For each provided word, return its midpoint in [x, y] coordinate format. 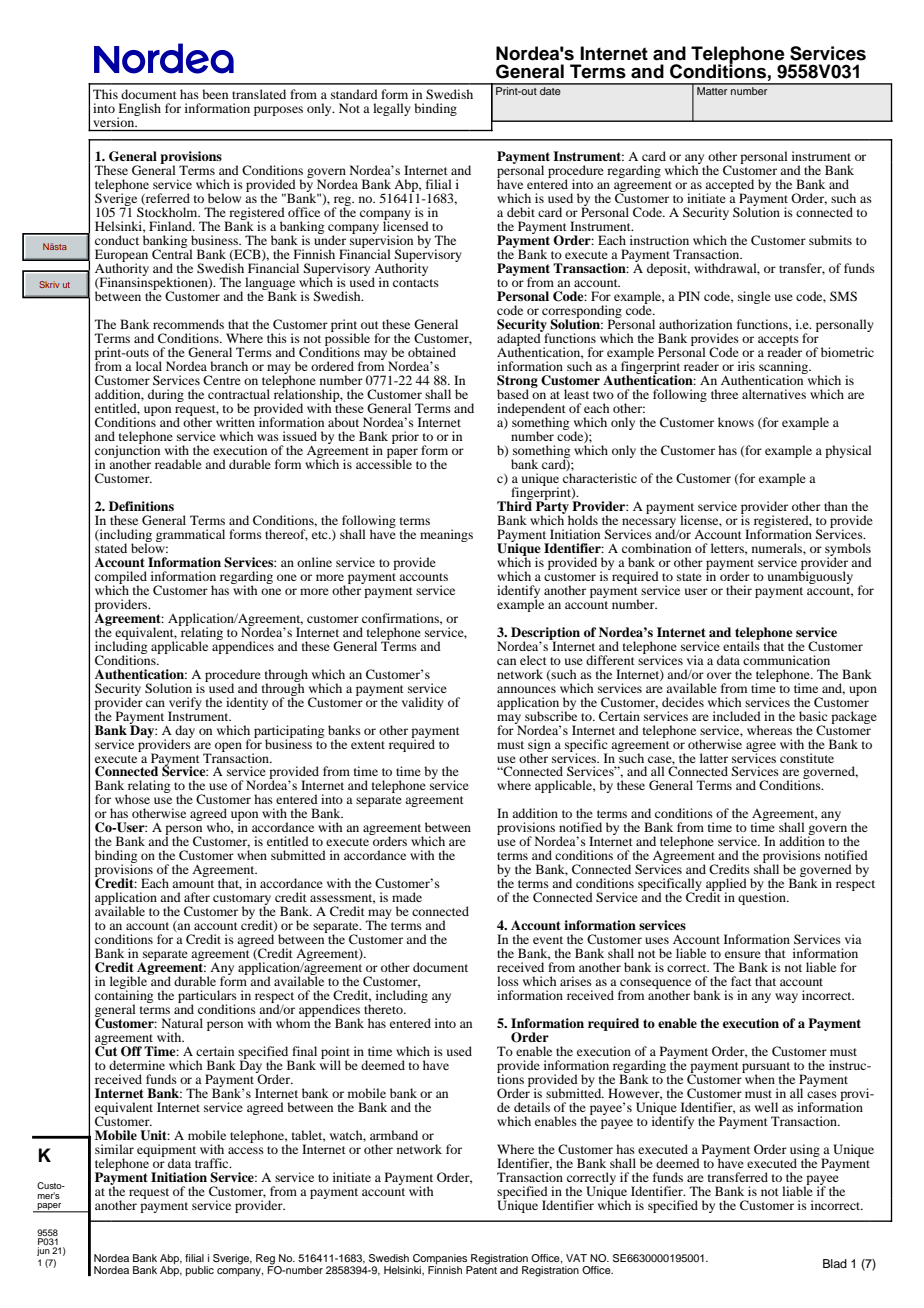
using [806, 1152]
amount [193, 884]
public [200, 1271]
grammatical [190, 535]
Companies [441, 1260]
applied [726, 886]
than [836, 506]
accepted [729, 187]
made [407, 897]
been [215, 94]
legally [392, 109]
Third [514, 505]
